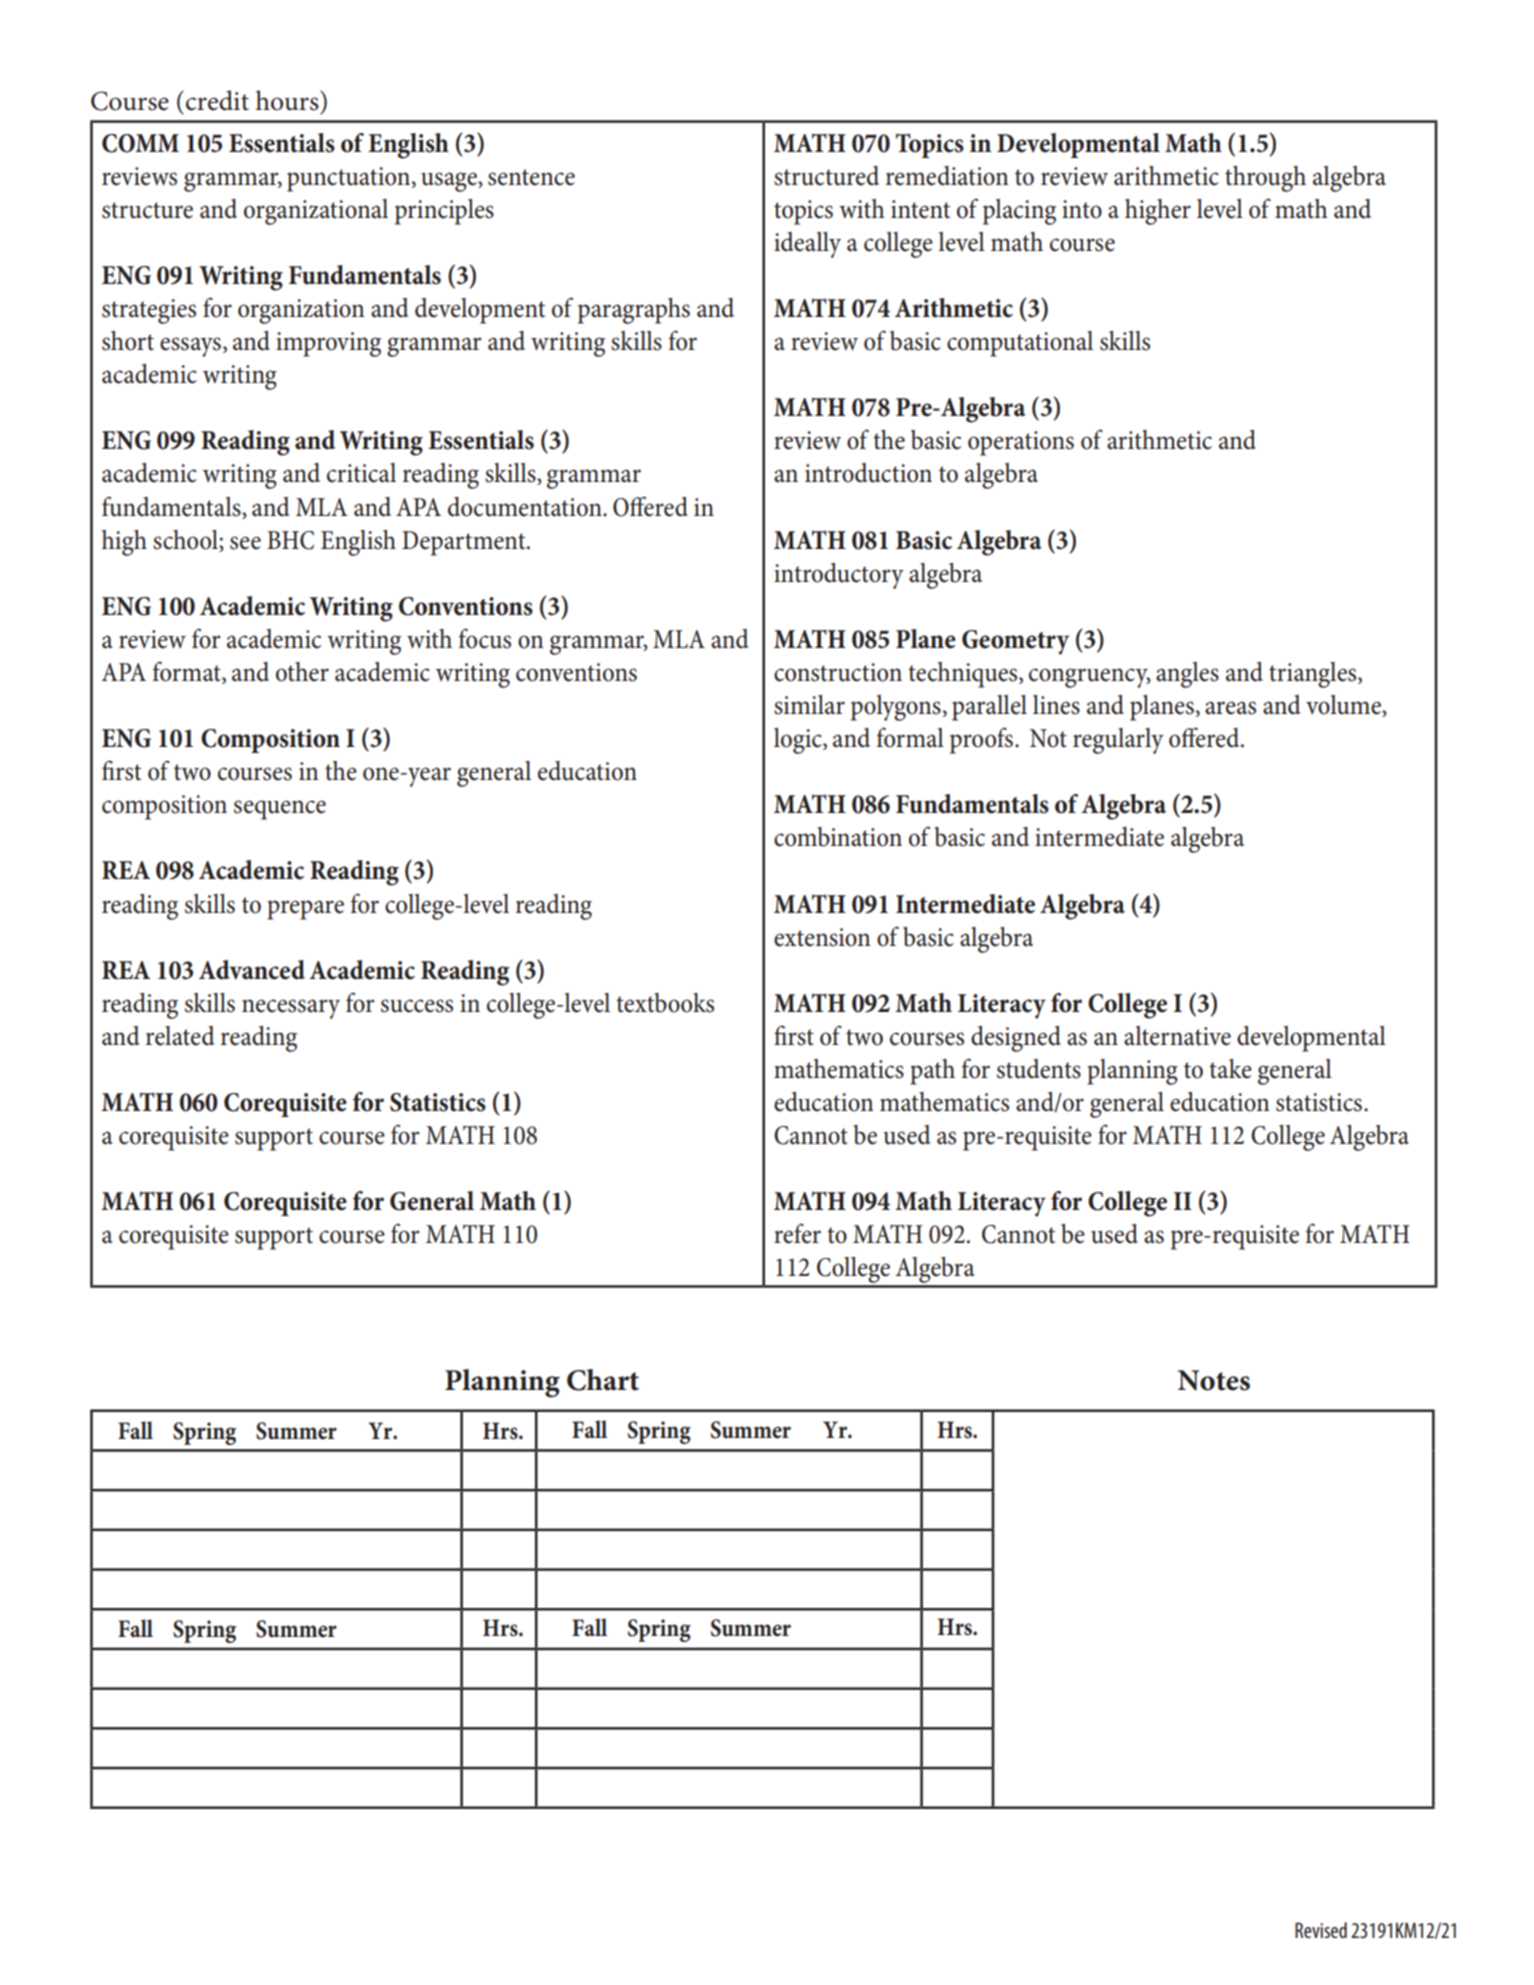 The width and height of the screenshot is (1534, 1985). I want to click on through, so click(1265, 179).
